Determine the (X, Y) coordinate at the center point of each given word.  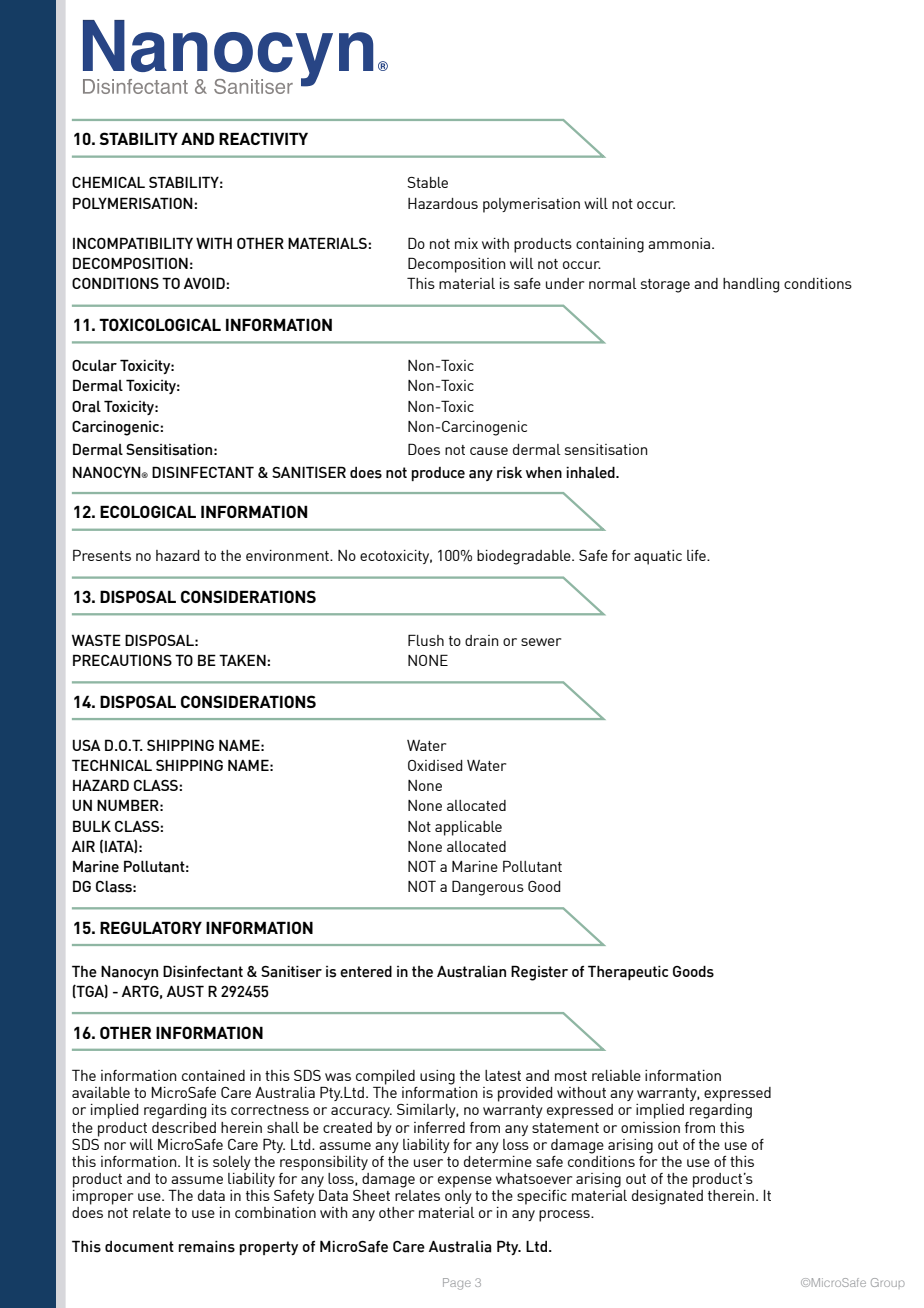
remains (207, 1247)
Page (457, 1284)
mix (466, 243)
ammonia (680, 243)
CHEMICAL (108, 182)
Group (888, 1282)
